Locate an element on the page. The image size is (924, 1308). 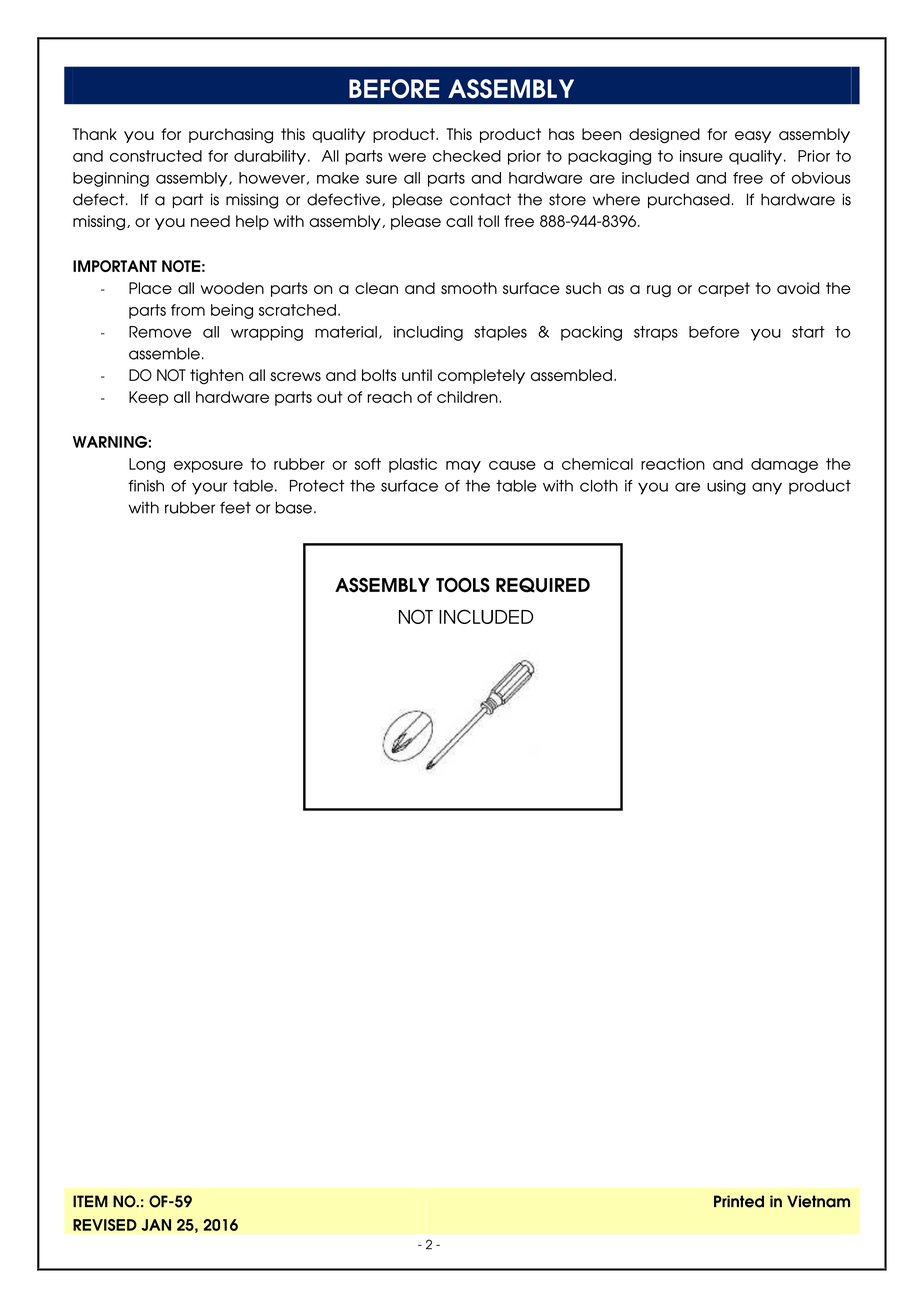
constructed is located at coordinates (156, 156).
